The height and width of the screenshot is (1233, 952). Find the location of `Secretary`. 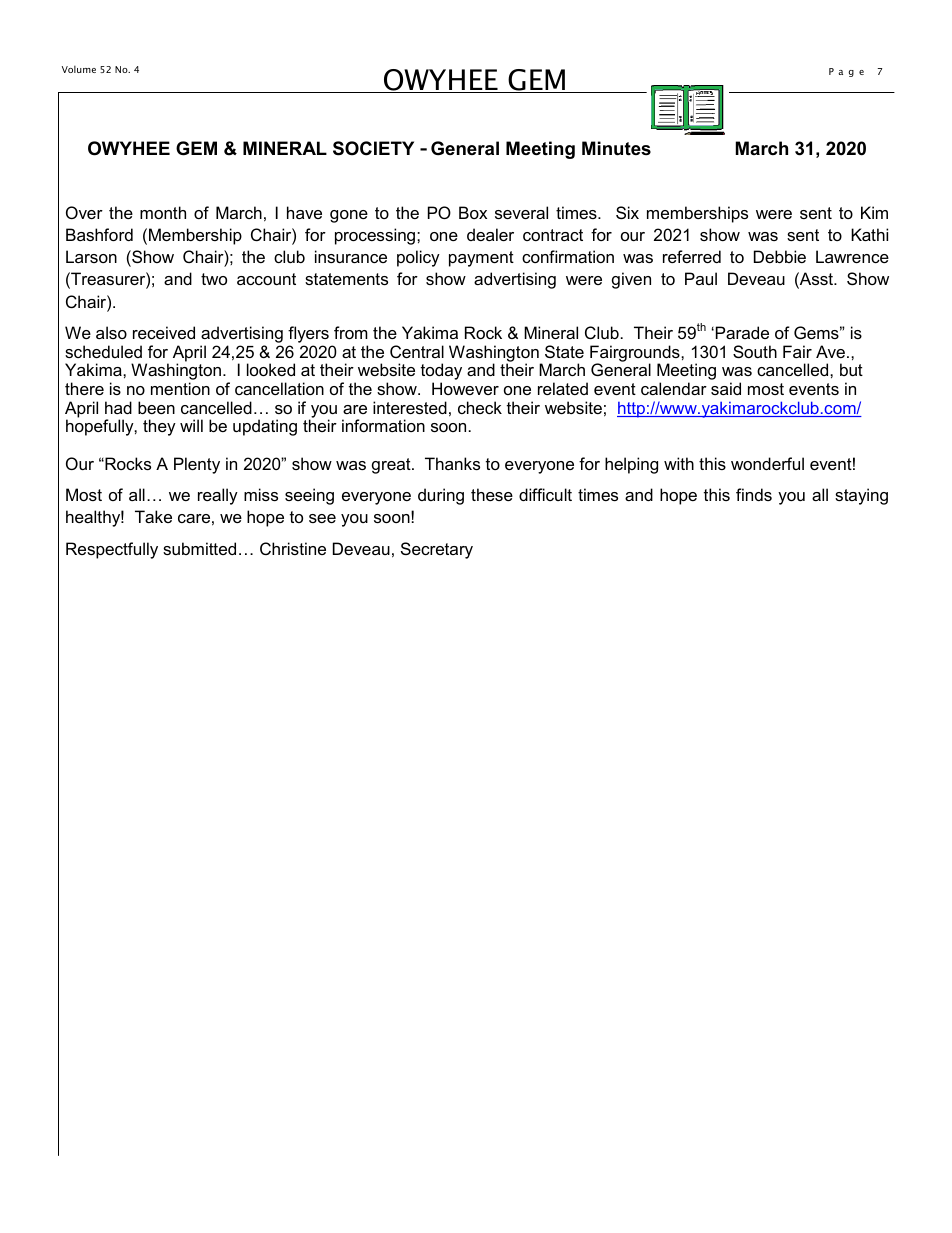

Secretary is located at coordinates (437, 550).
